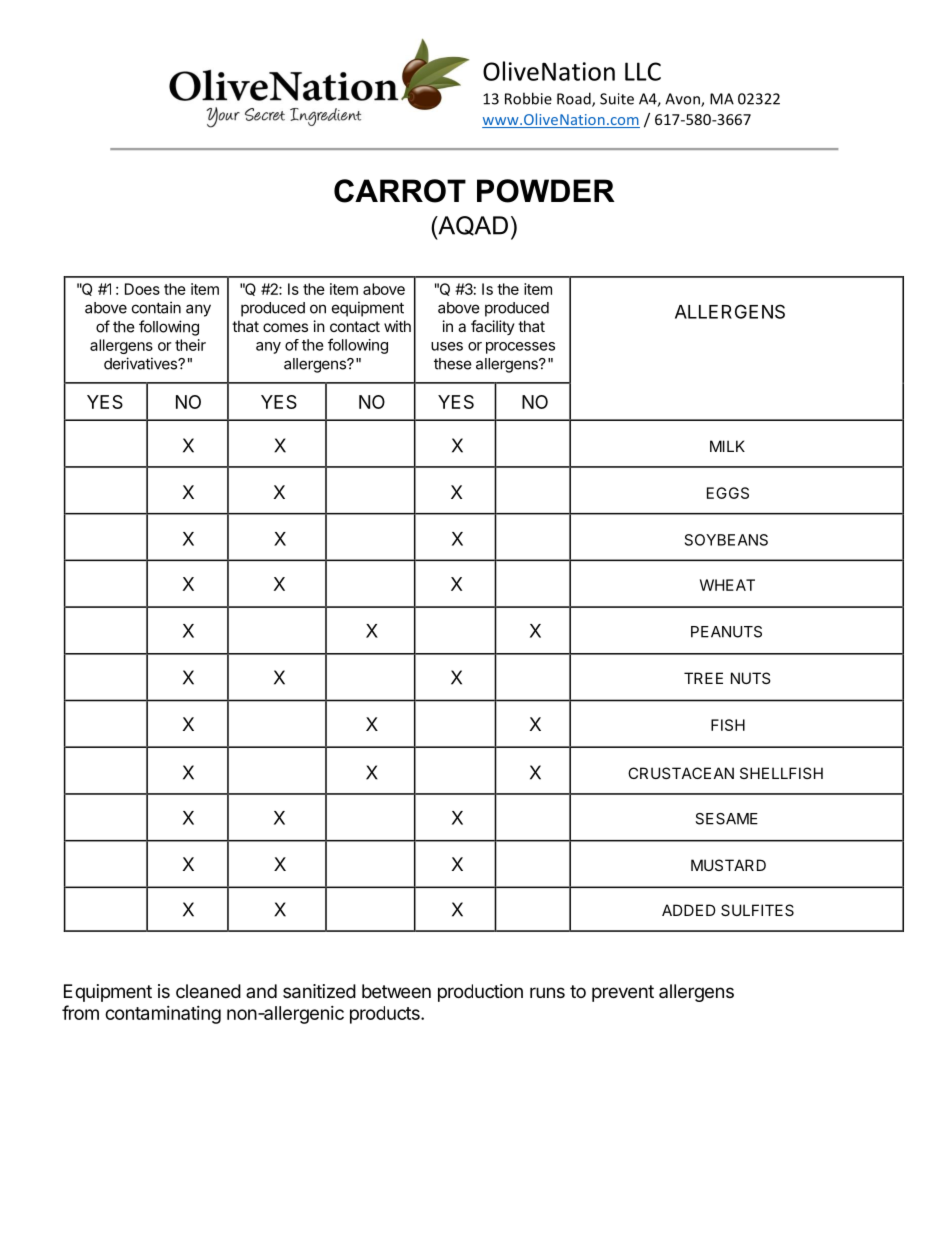 Image resolution: width=952 pixels, height=1233 pixels. I want to click on WHEAT, so click(727, 585).
